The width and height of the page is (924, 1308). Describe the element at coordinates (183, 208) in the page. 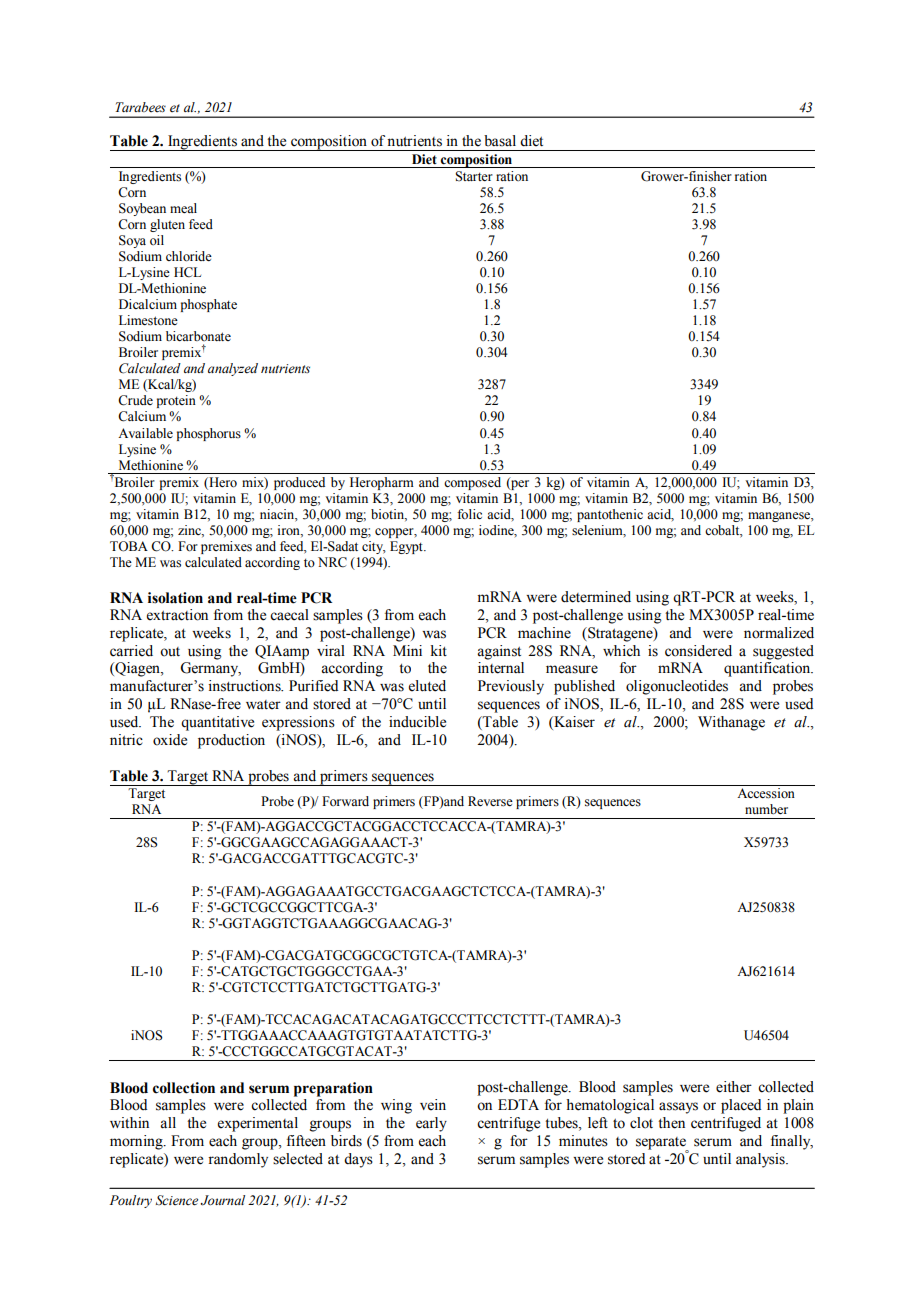

I see `meal` at that location.
